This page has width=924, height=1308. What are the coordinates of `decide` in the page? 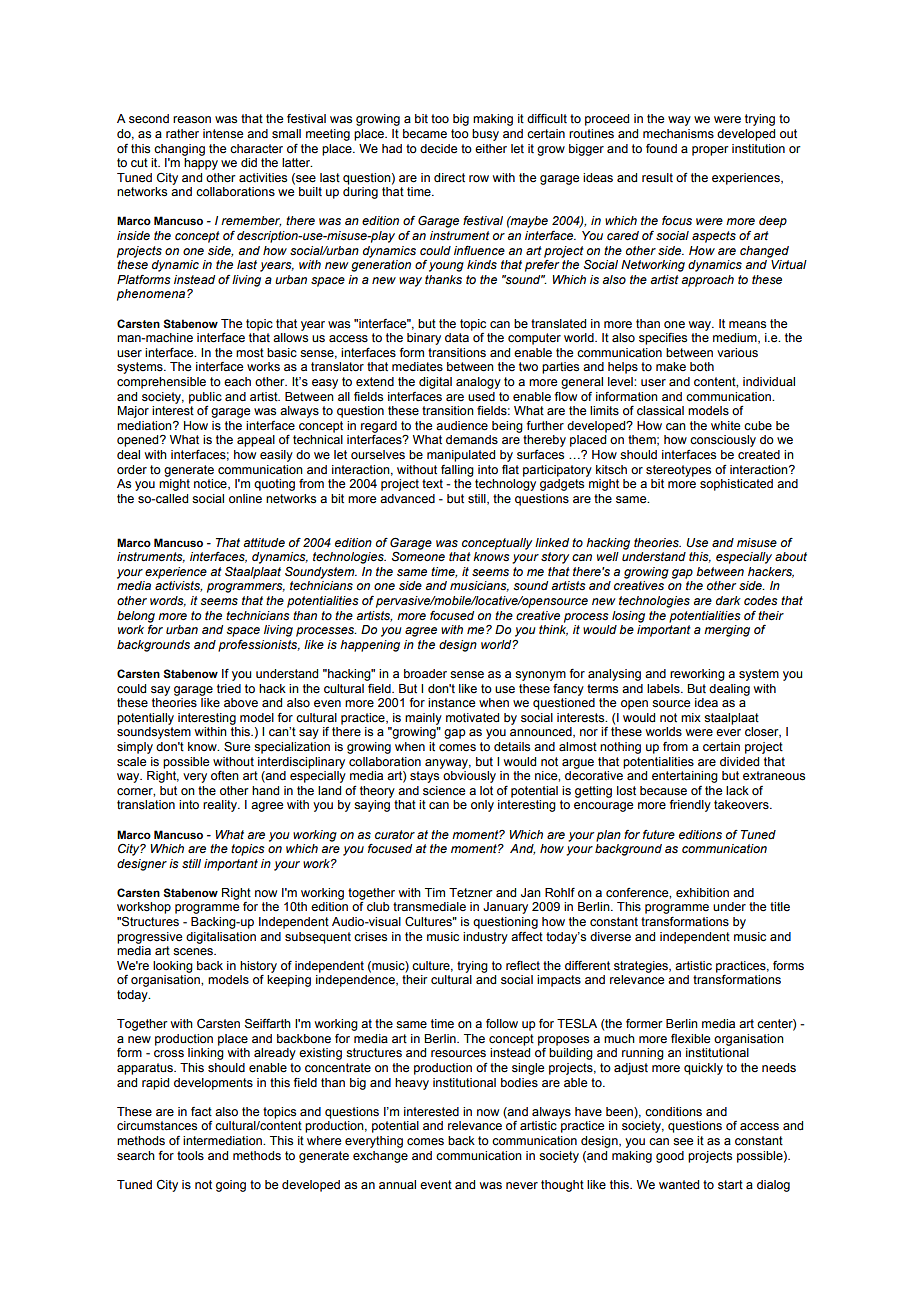 It's located at (438, 149).
